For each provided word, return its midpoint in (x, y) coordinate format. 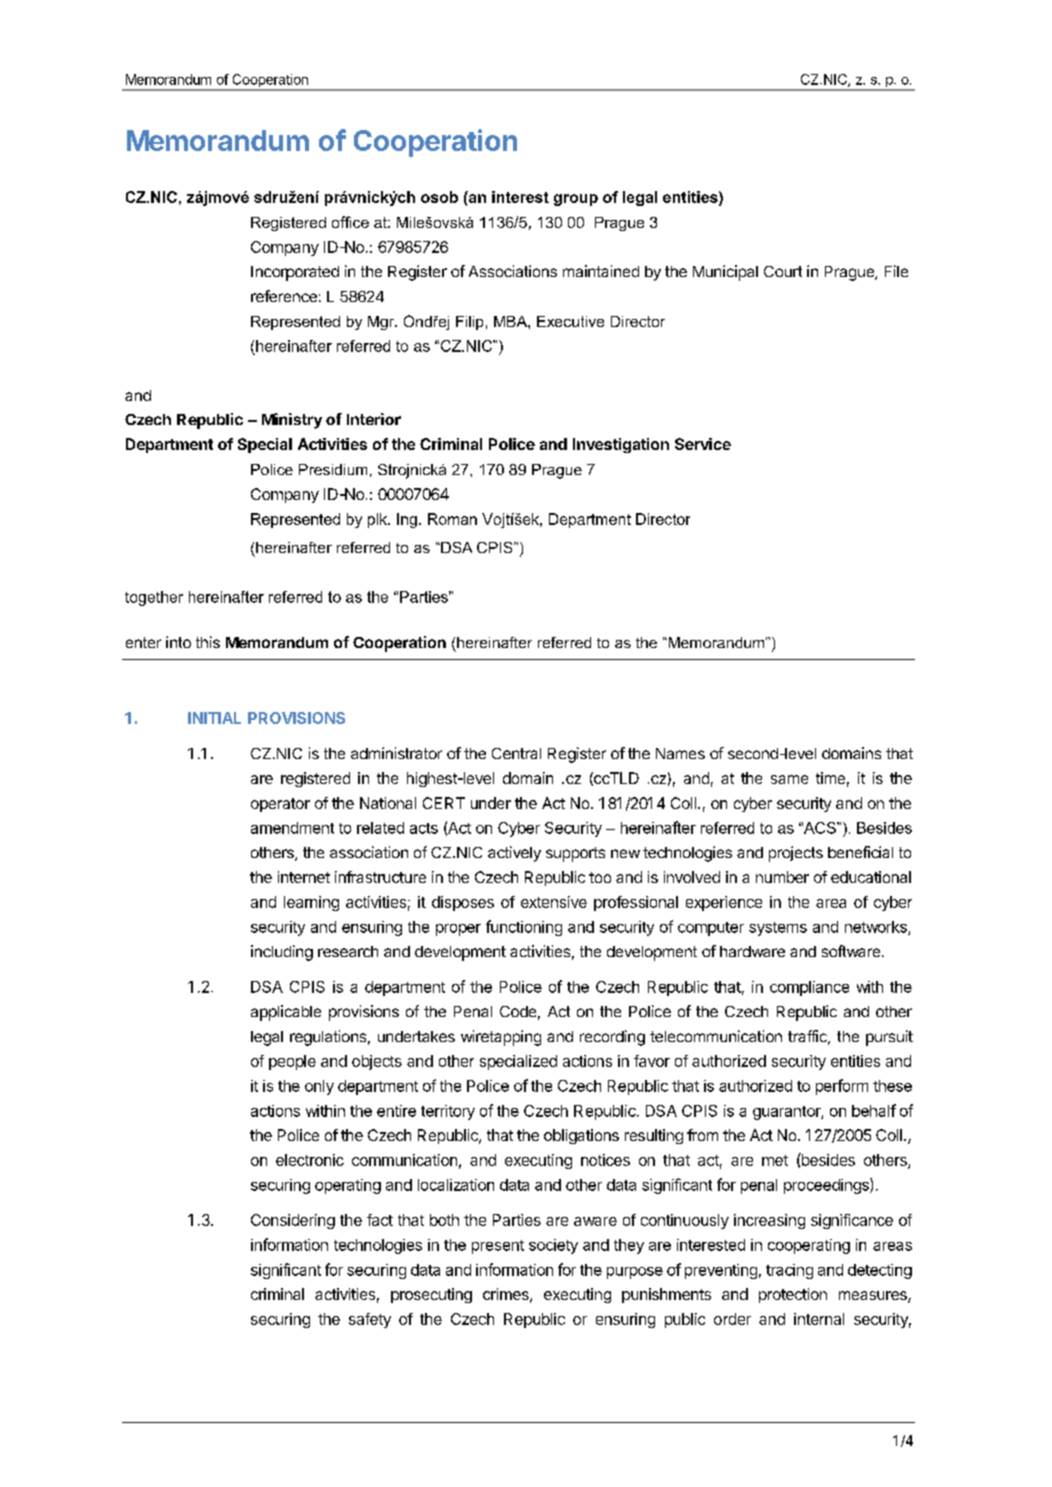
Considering (293, 1221)
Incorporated (295, 273)
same (789, 779)
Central (516, 753)
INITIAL (214, 718)
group (576, 200)
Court (783, 271)
